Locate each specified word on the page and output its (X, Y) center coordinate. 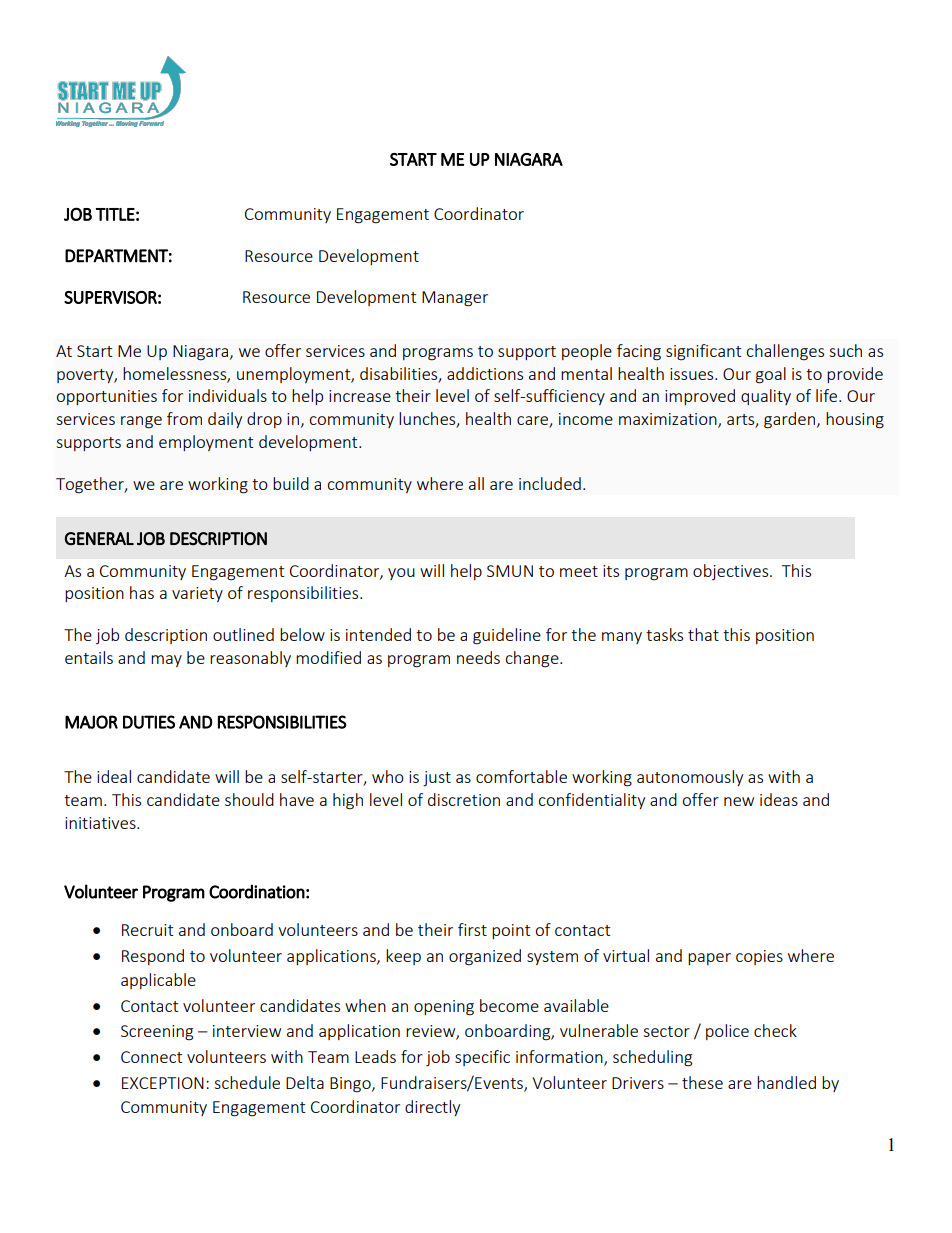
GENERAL (99, 538)
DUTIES (149, 722)
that (703, 634)
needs (478, 657)
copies (759, 957)
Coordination (257, 891)
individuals (228, 395)
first (472, 929)
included (550, 483)
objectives (732, 572)
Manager (455, 299)
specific (482, 1058)
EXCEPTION (163, 1083)
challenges (785, 352)
